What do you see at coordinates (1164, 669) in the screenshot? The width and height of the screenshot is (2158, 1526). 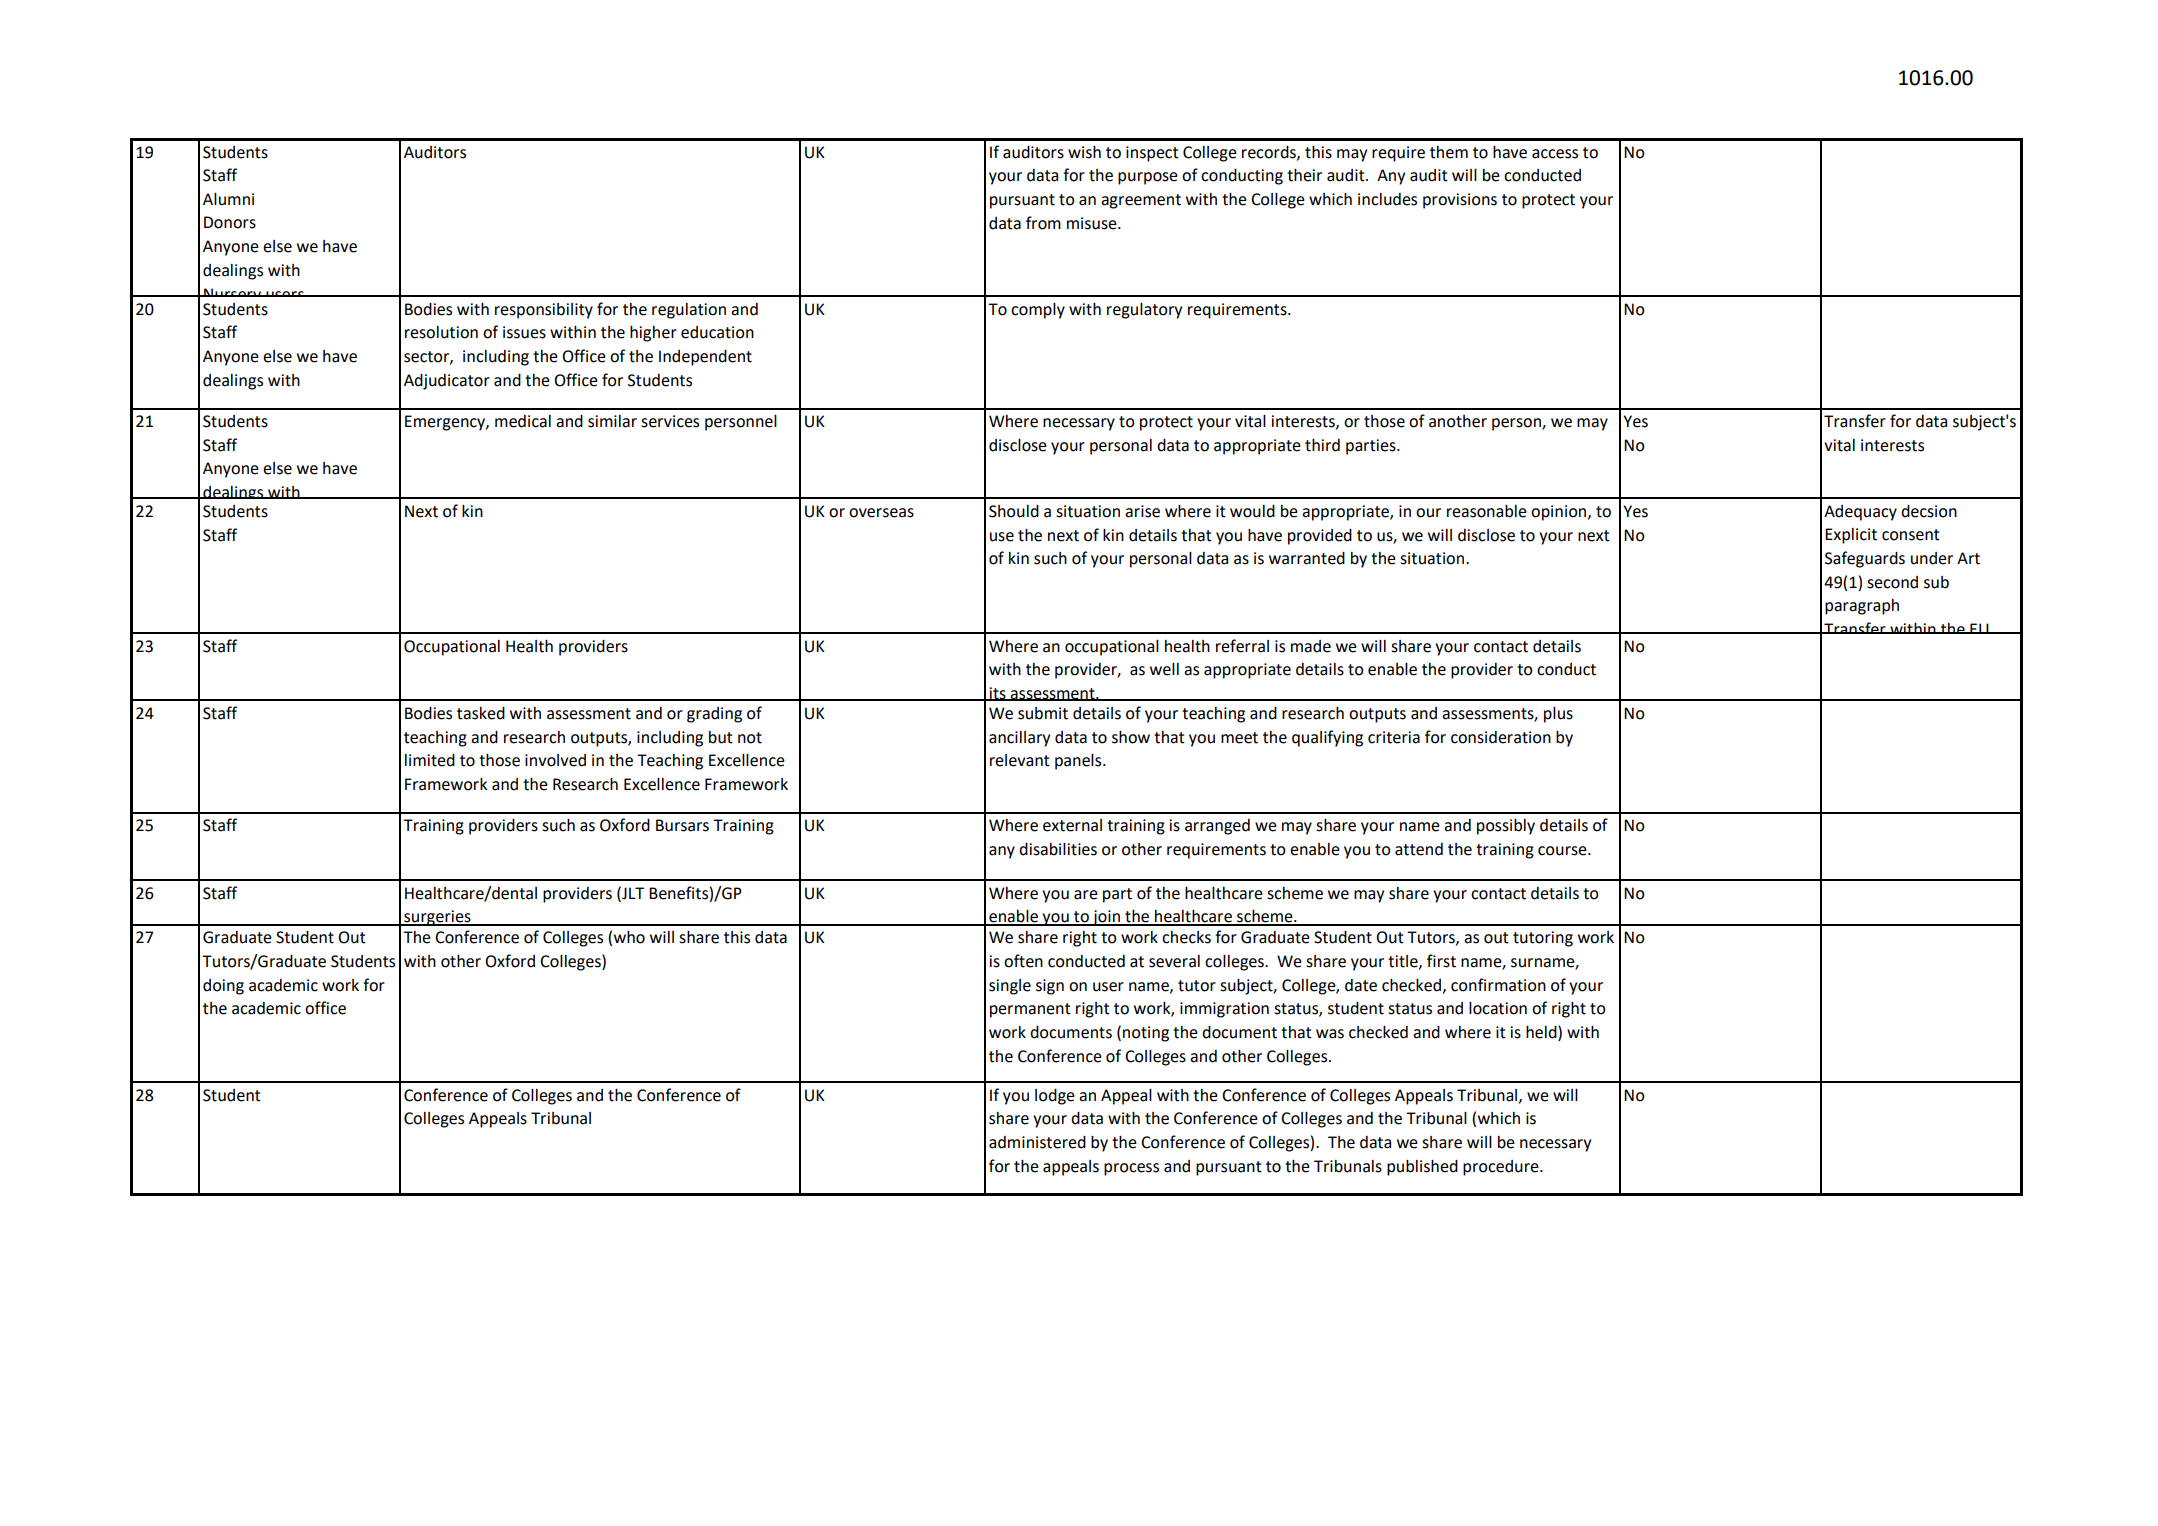 I see `well` at bounding box center [1164, 669].
